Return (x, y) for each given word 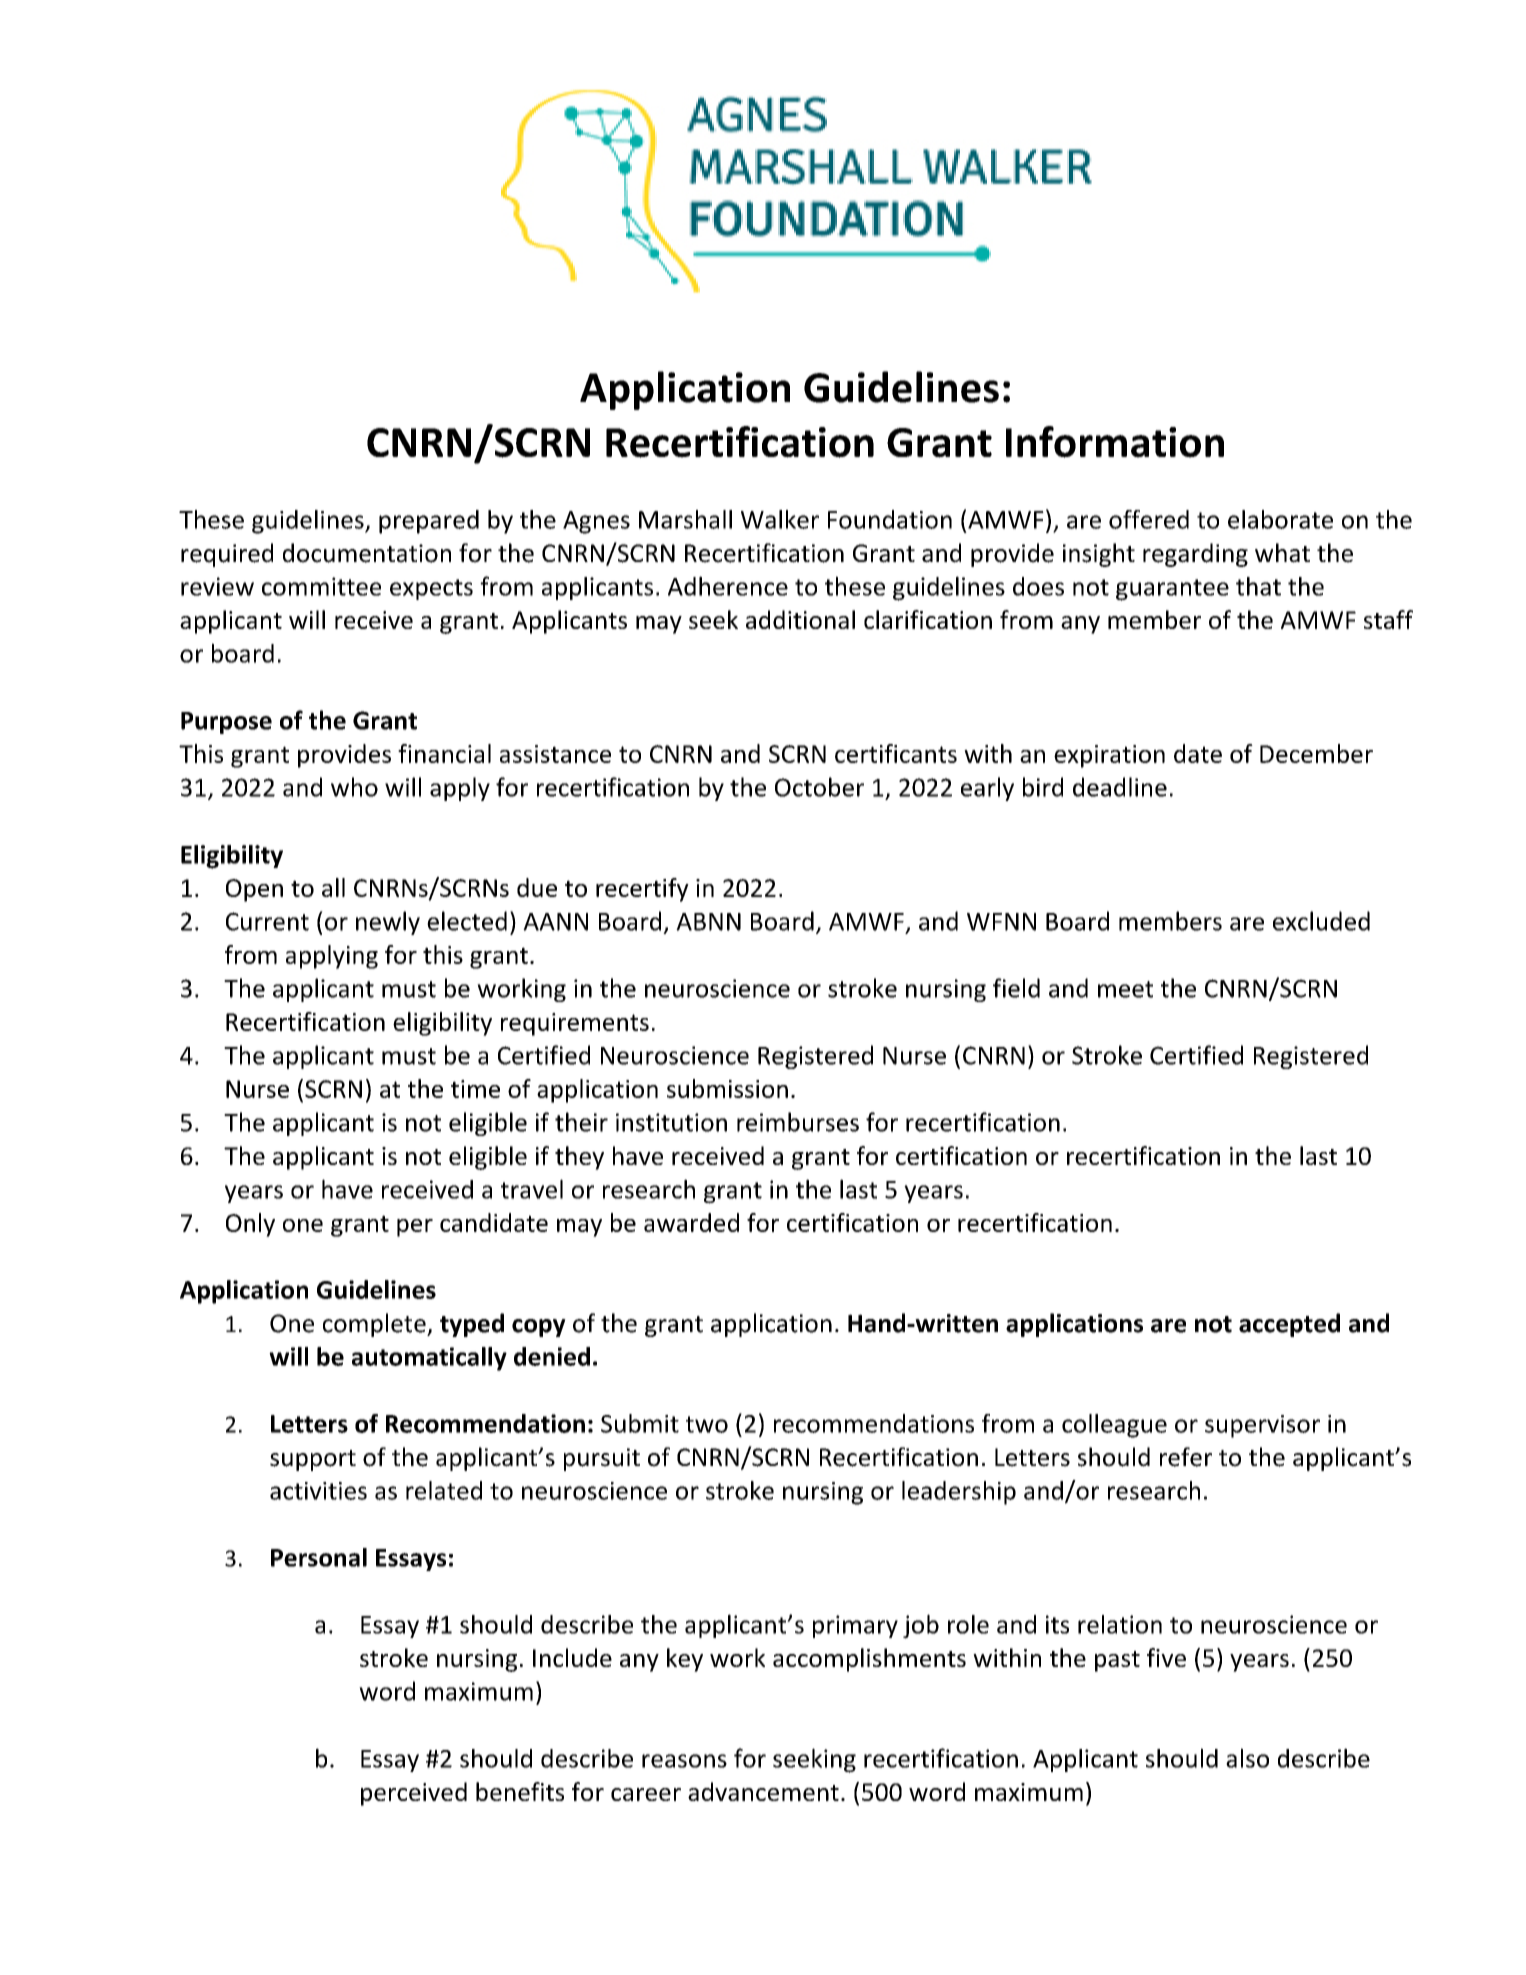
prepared (429, 522)
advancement (763, 1791)
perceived (414, 1794)
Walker (780, 519)
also (1247, 1758)
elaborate (1280, 519)
